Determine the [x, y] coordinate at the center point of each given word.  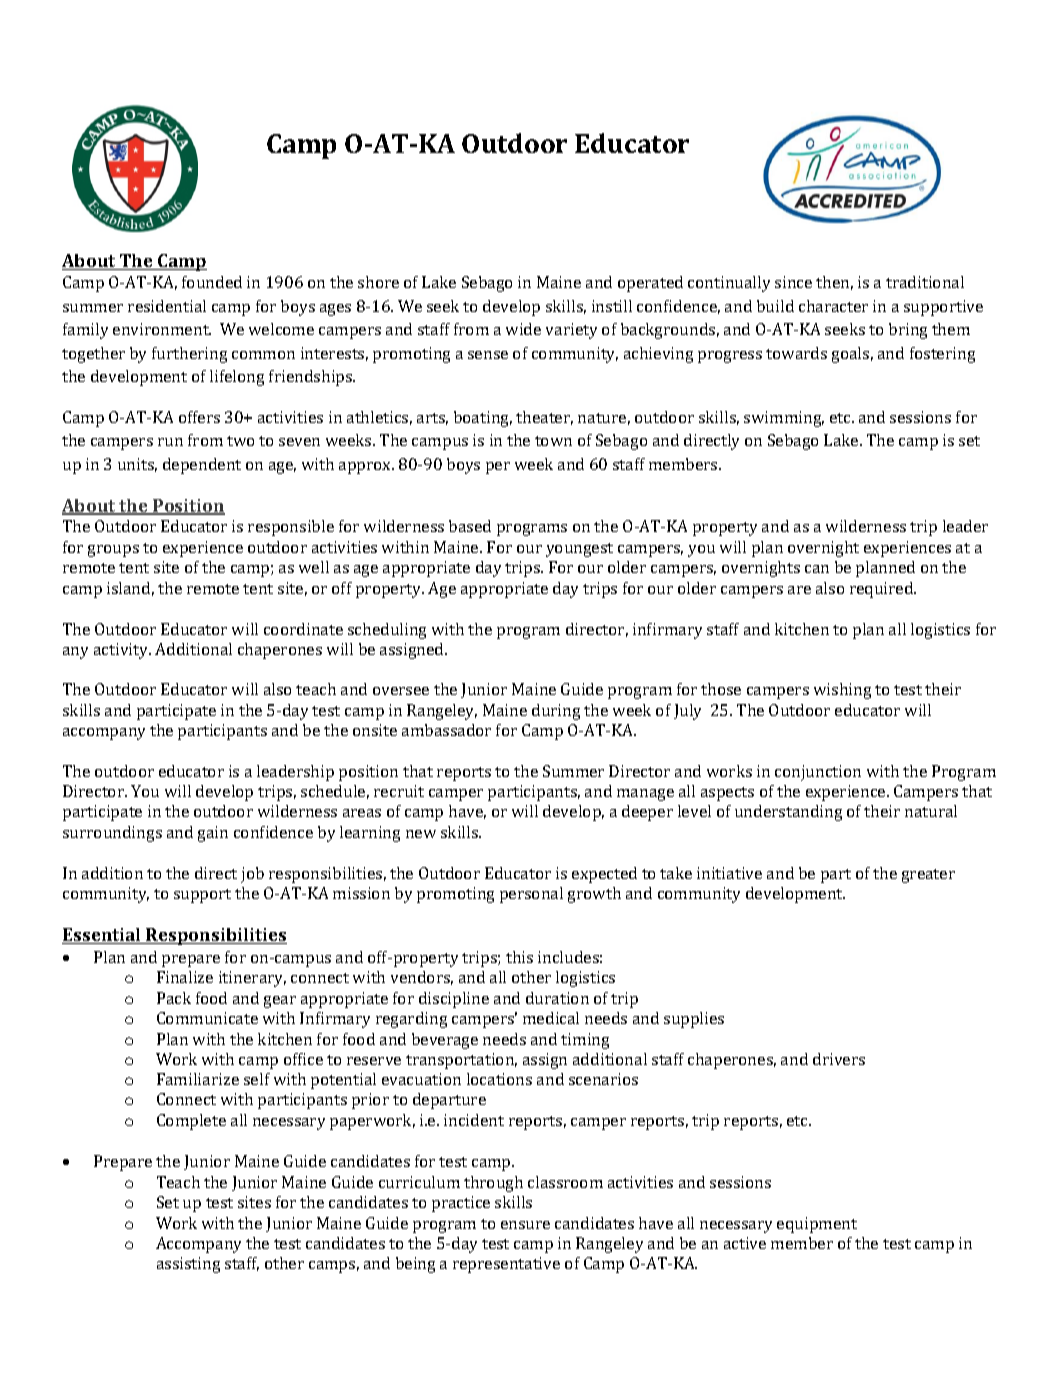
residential [167, 306]
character [833, 306]
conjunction [818, 773]
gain [213, 834]
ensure [525, 1225]
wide [523, 329]
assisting [188, 1265]
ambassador [446, 730]
